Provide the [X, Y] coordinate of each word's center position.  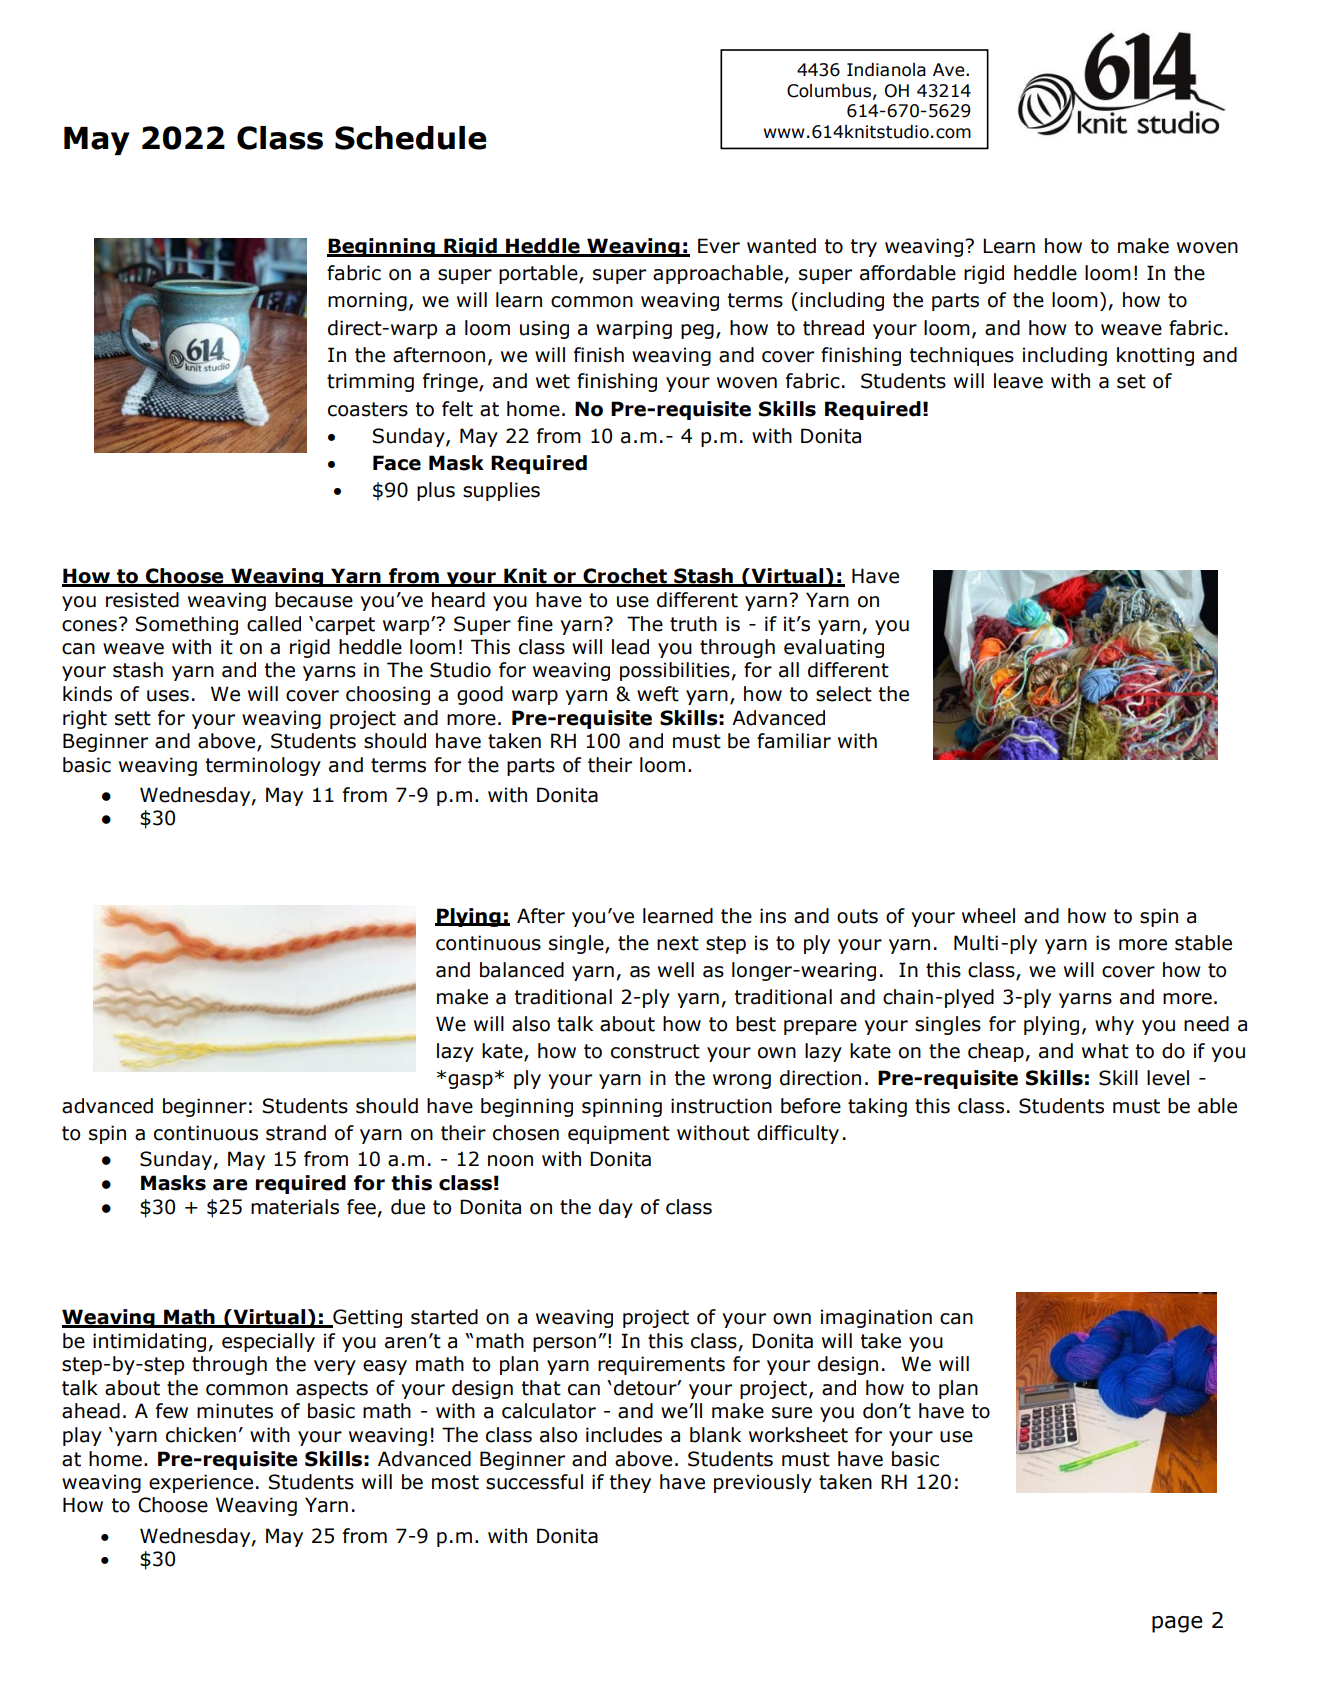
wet [553, 381]
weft [658, 694]
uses [168, 696]
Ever [719, 246]
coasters [368, 409]
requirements [661, 1365]
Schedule [411, 138]
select [844, 694]
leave [1018, 381]
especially [268, 1342]
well [676, 970]
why [1114, 1025]
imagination [876, 1318]
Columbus [829, 91]
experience [201, 1483]
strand [296, 1133]
